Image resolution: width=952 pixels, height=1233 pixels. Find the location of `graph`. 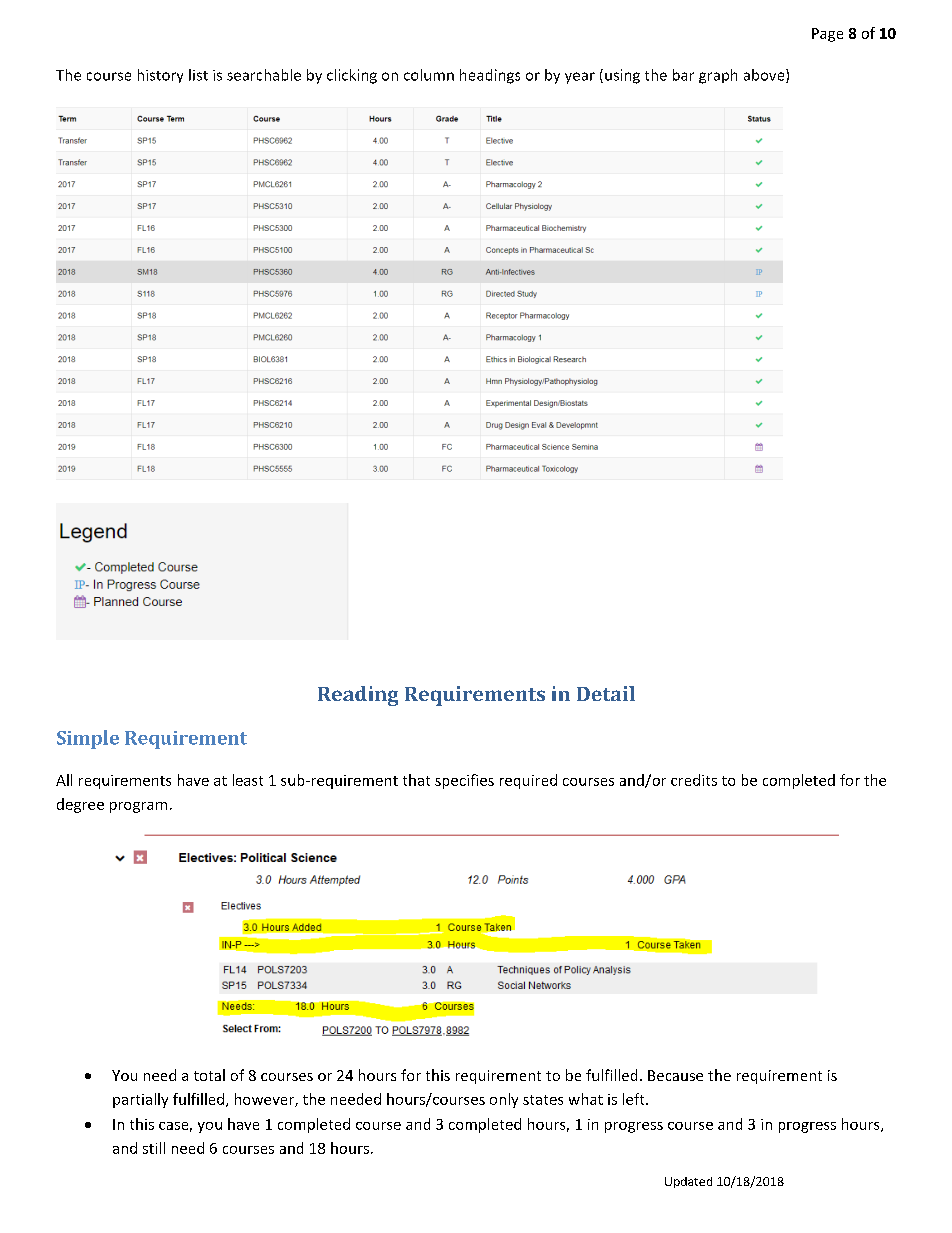

graph is located at coordinates (718, 76).
